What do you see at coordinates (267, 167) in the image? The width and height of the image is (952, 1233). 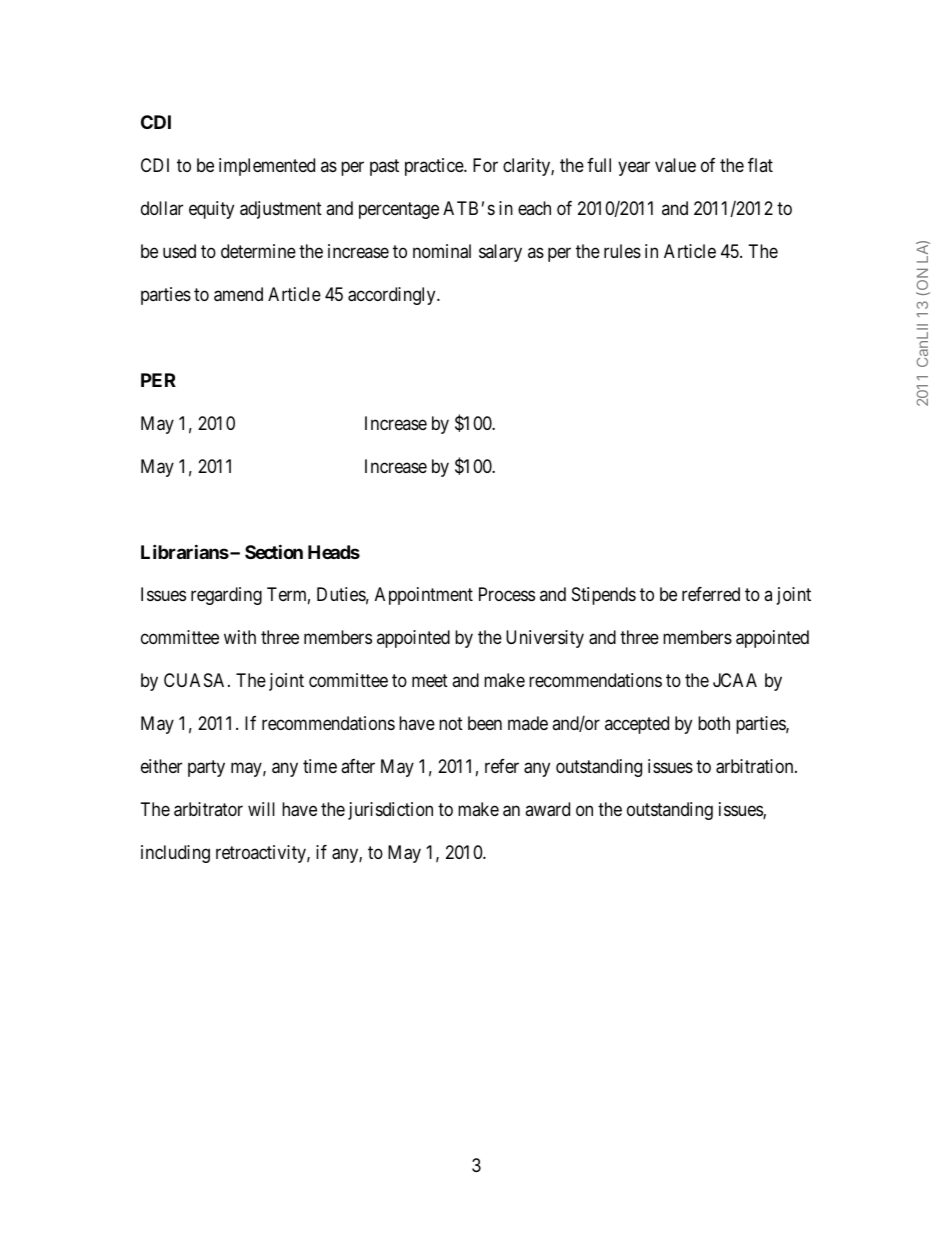 I see `implemented` at bounding box center [267, 167].
